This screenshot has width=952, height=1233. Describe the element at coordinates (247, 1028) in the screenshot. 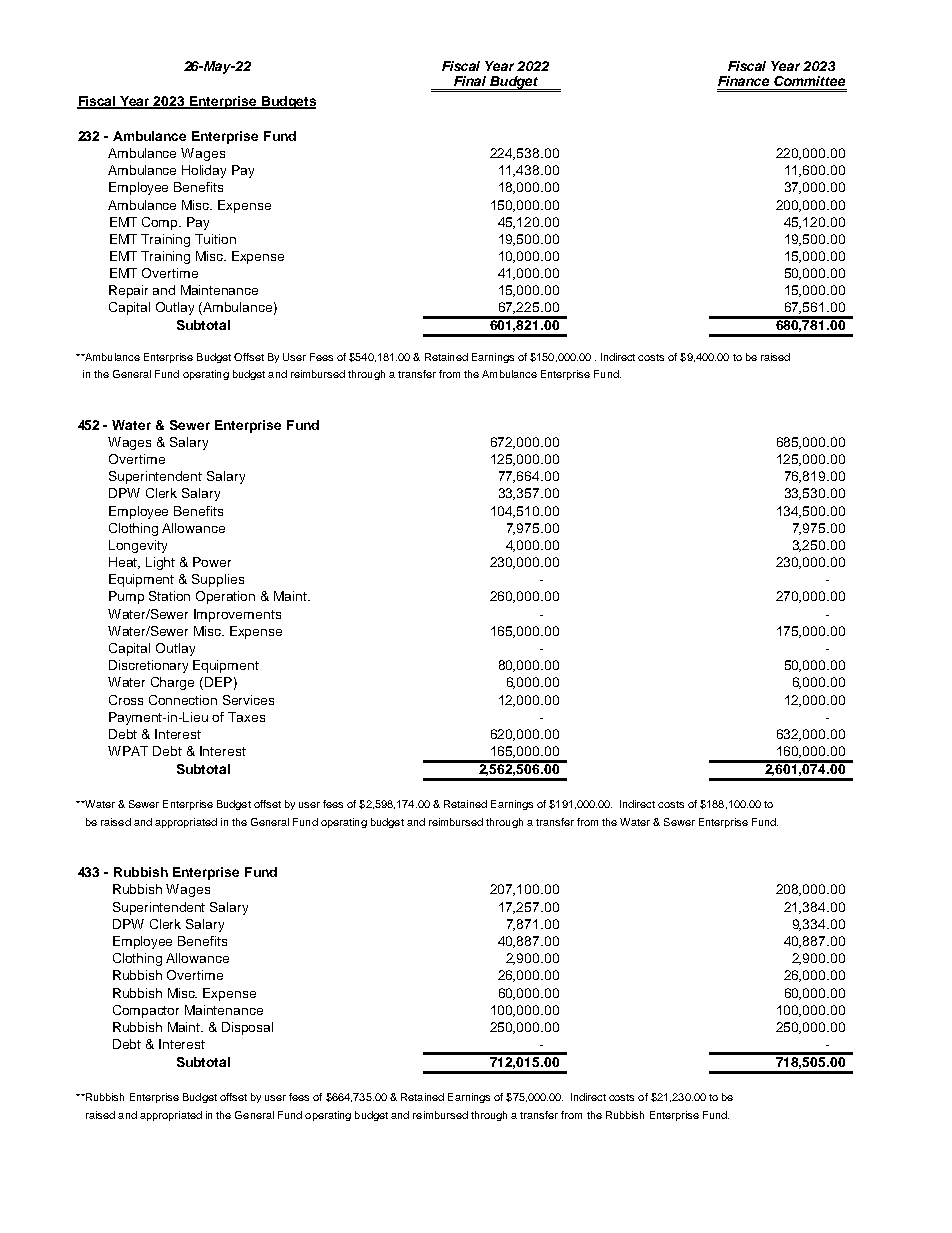

I see `Disposal` at that location.
